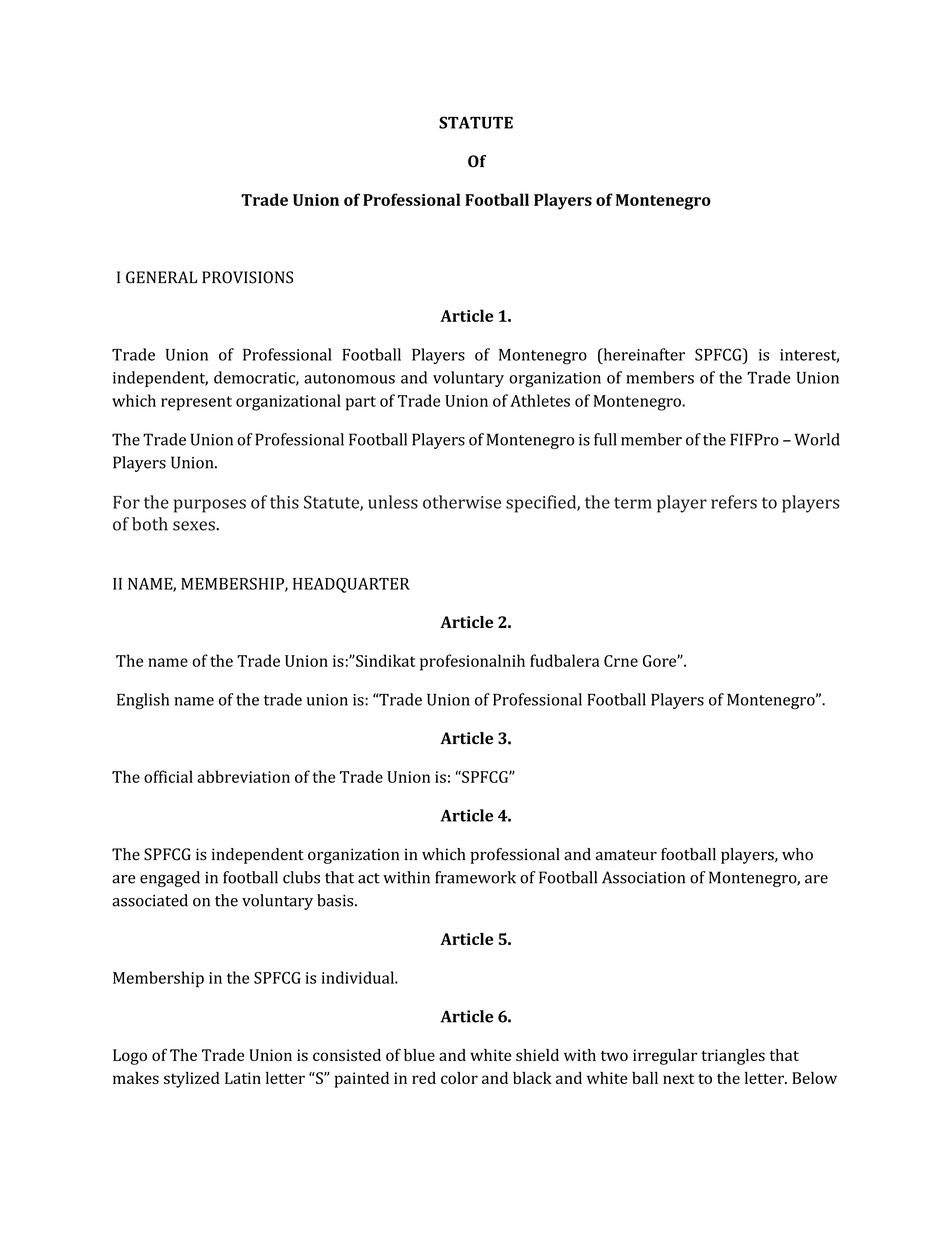 Image resolution: width=952 pixels, height=1233 pixels. I want to click on stylized, so click(192, 1080).
